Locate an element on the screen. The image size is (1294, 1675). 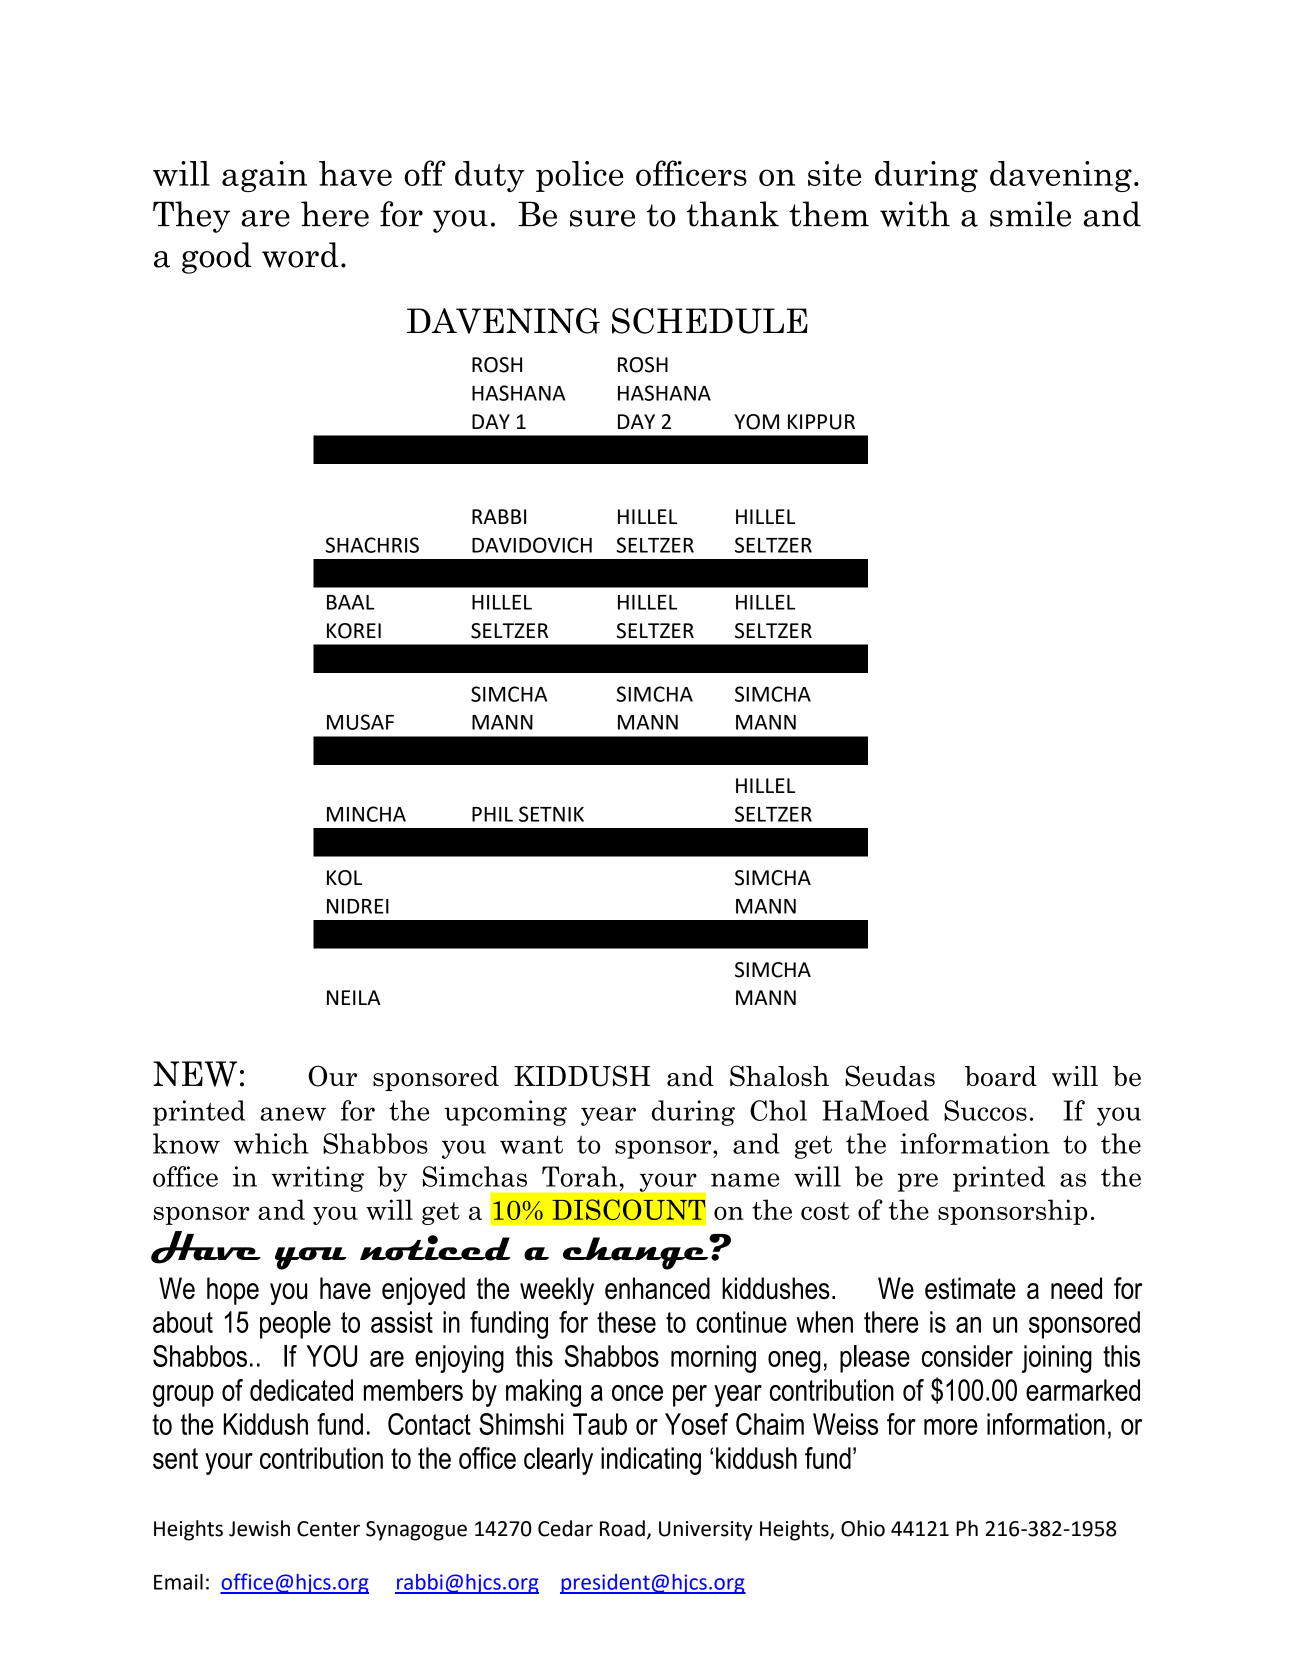
smile is located at coordinates (1030, 214).
